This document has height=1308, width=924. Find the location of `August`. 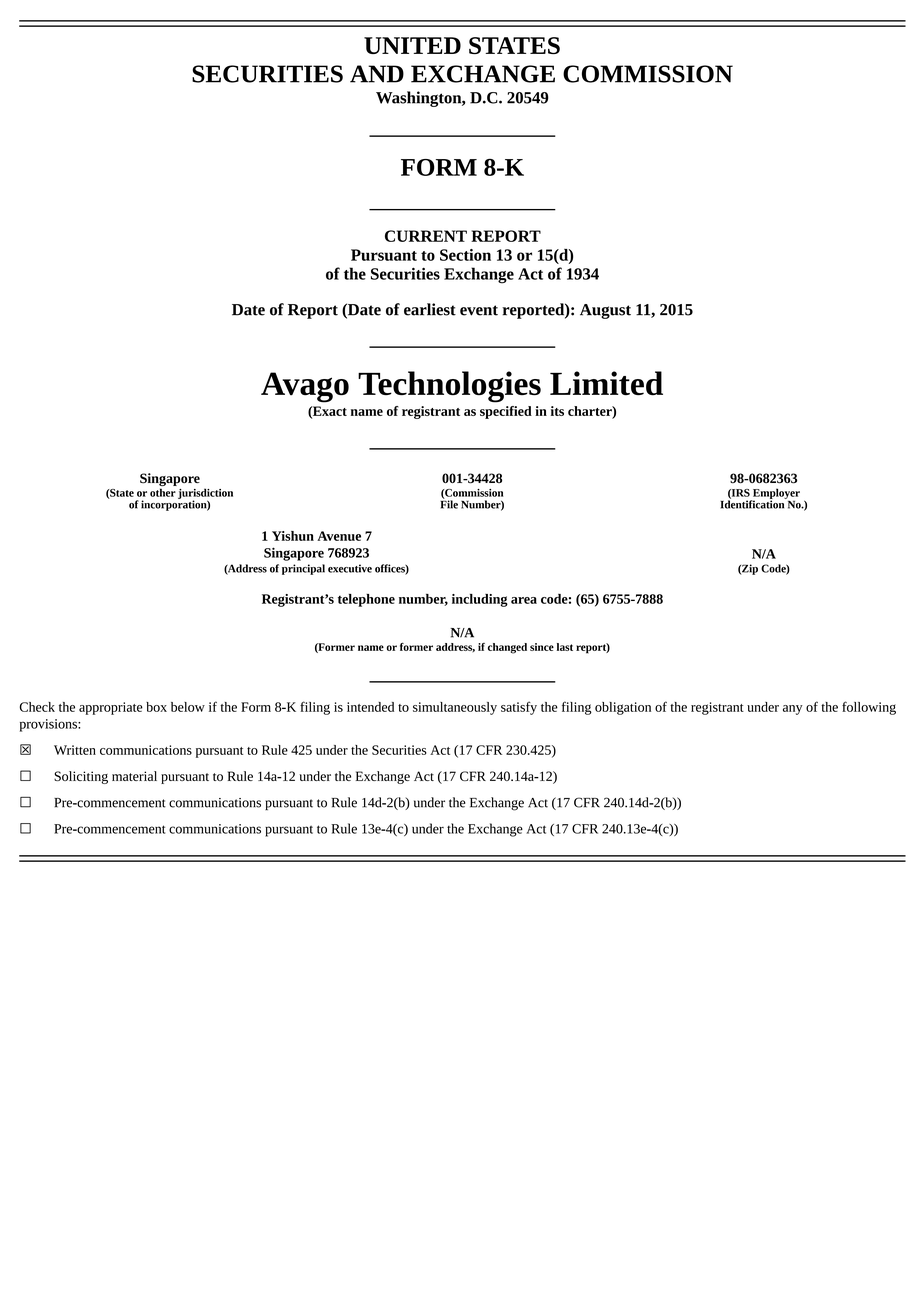

August is located at coordinates (605, 311).
